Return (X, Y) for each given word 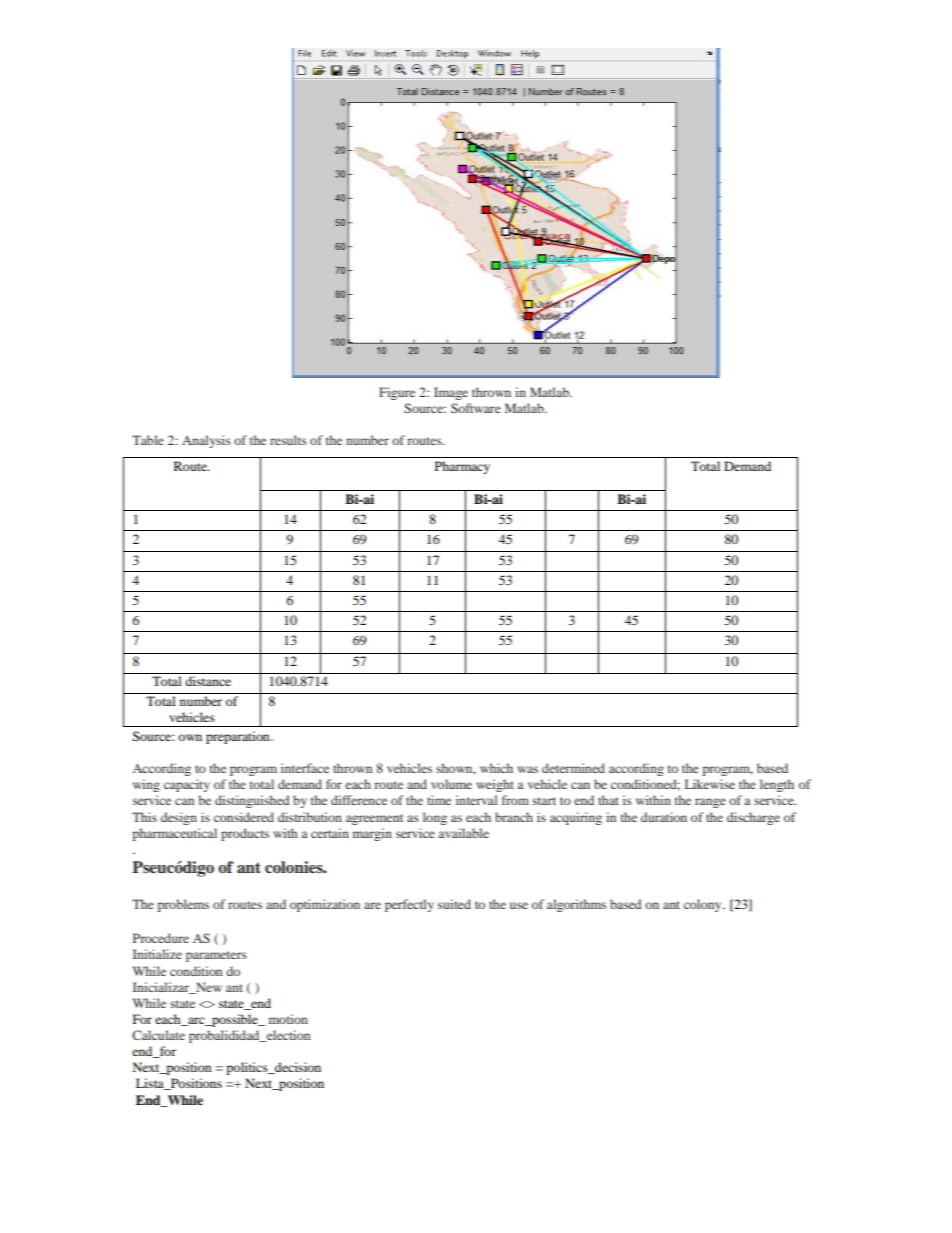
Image (451, 393)
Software (476, 408)
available (464, 833)
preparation (239, 737)
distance (208, 681)
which (496, 768)
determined (573, 768)
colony (704, 905)
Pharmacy (462, 467)
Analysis (206, 441)
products (245, 834)
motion (288, 1019)
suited (454, 904)
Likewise (710, 784)
